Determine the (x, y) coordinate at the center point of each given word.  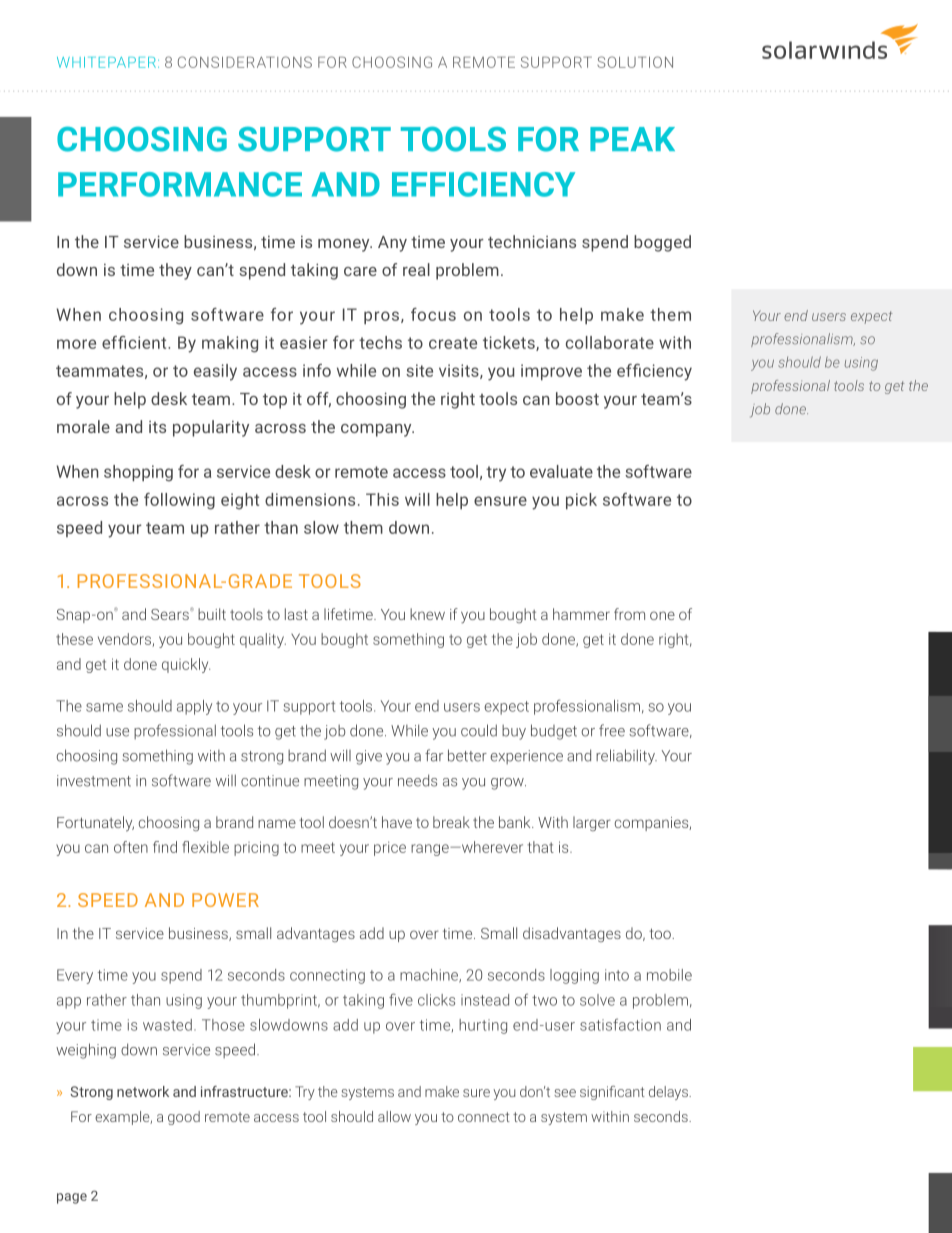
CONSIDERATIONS (245, 62)
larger (591, 823)
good (184, 1118)
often (131, 847)
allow (394, 1116)
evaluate (561, 471)
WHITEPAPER (106, 62)
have (397, 822)
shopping (138, 473)
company (377, 430)
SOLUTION (635, 62)
